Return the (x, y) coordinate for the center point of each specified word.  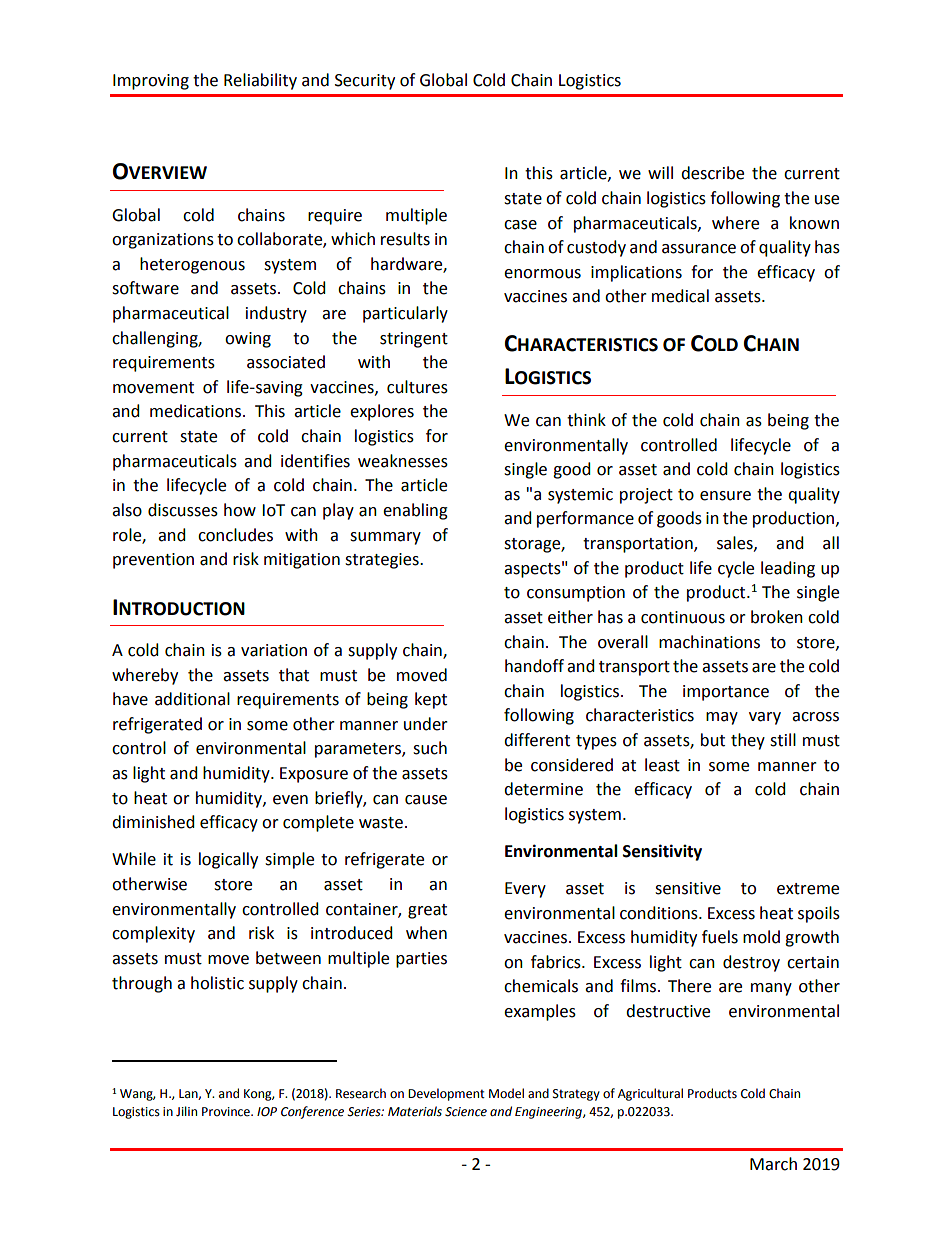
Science (466, 1112)
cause (426, 800)
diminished (153, 822)
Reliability (260, 81)
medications (197, 411)
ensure (725, 496)
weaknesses (403, 461)
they (748, 741)
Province (227, 1112)
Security (365, 82)
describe (712, 173)
